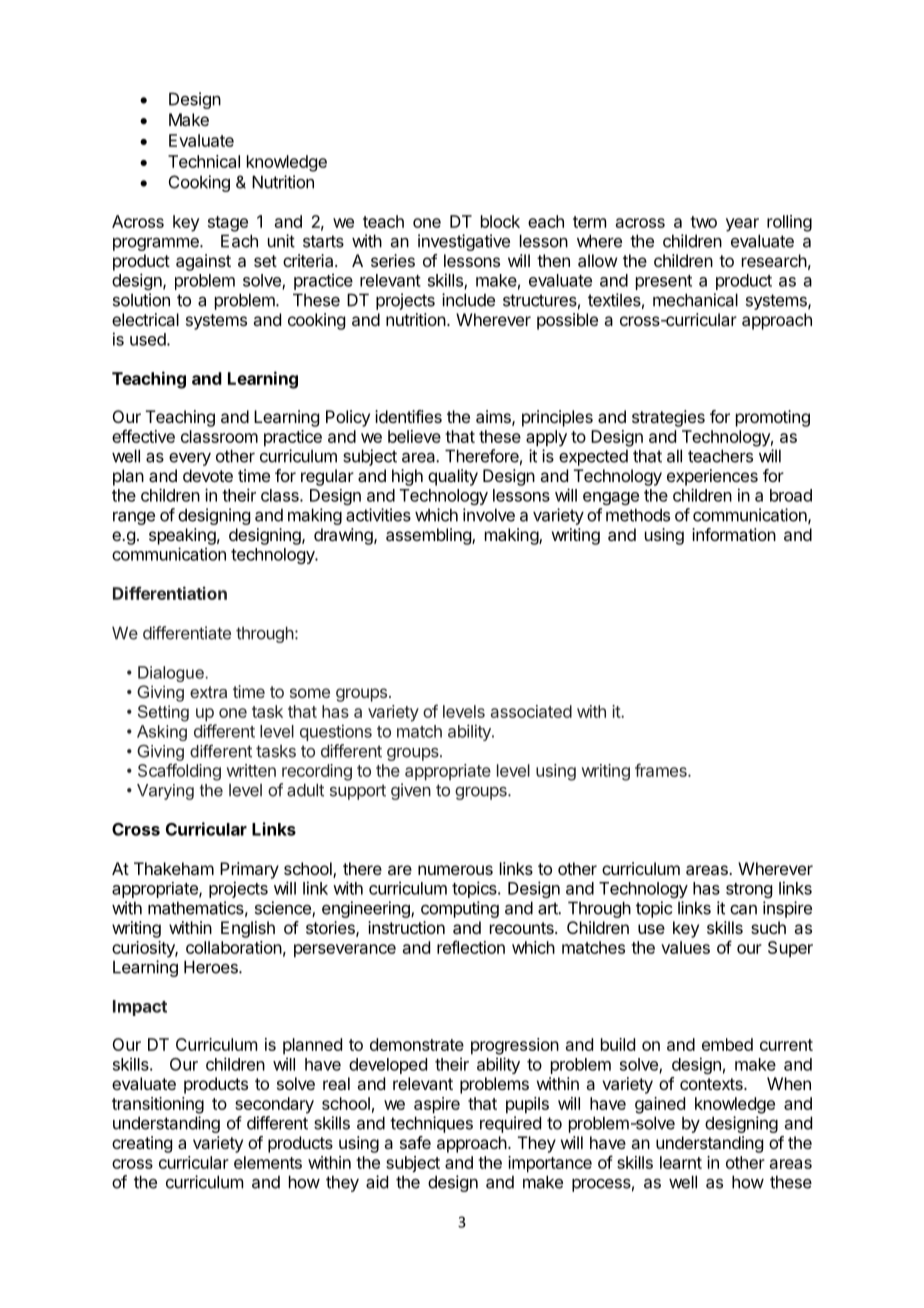 The width and height of the page is (924, 1308). Describe the element at coordinates (208, 692) in the page. I see `extra` at that location.
